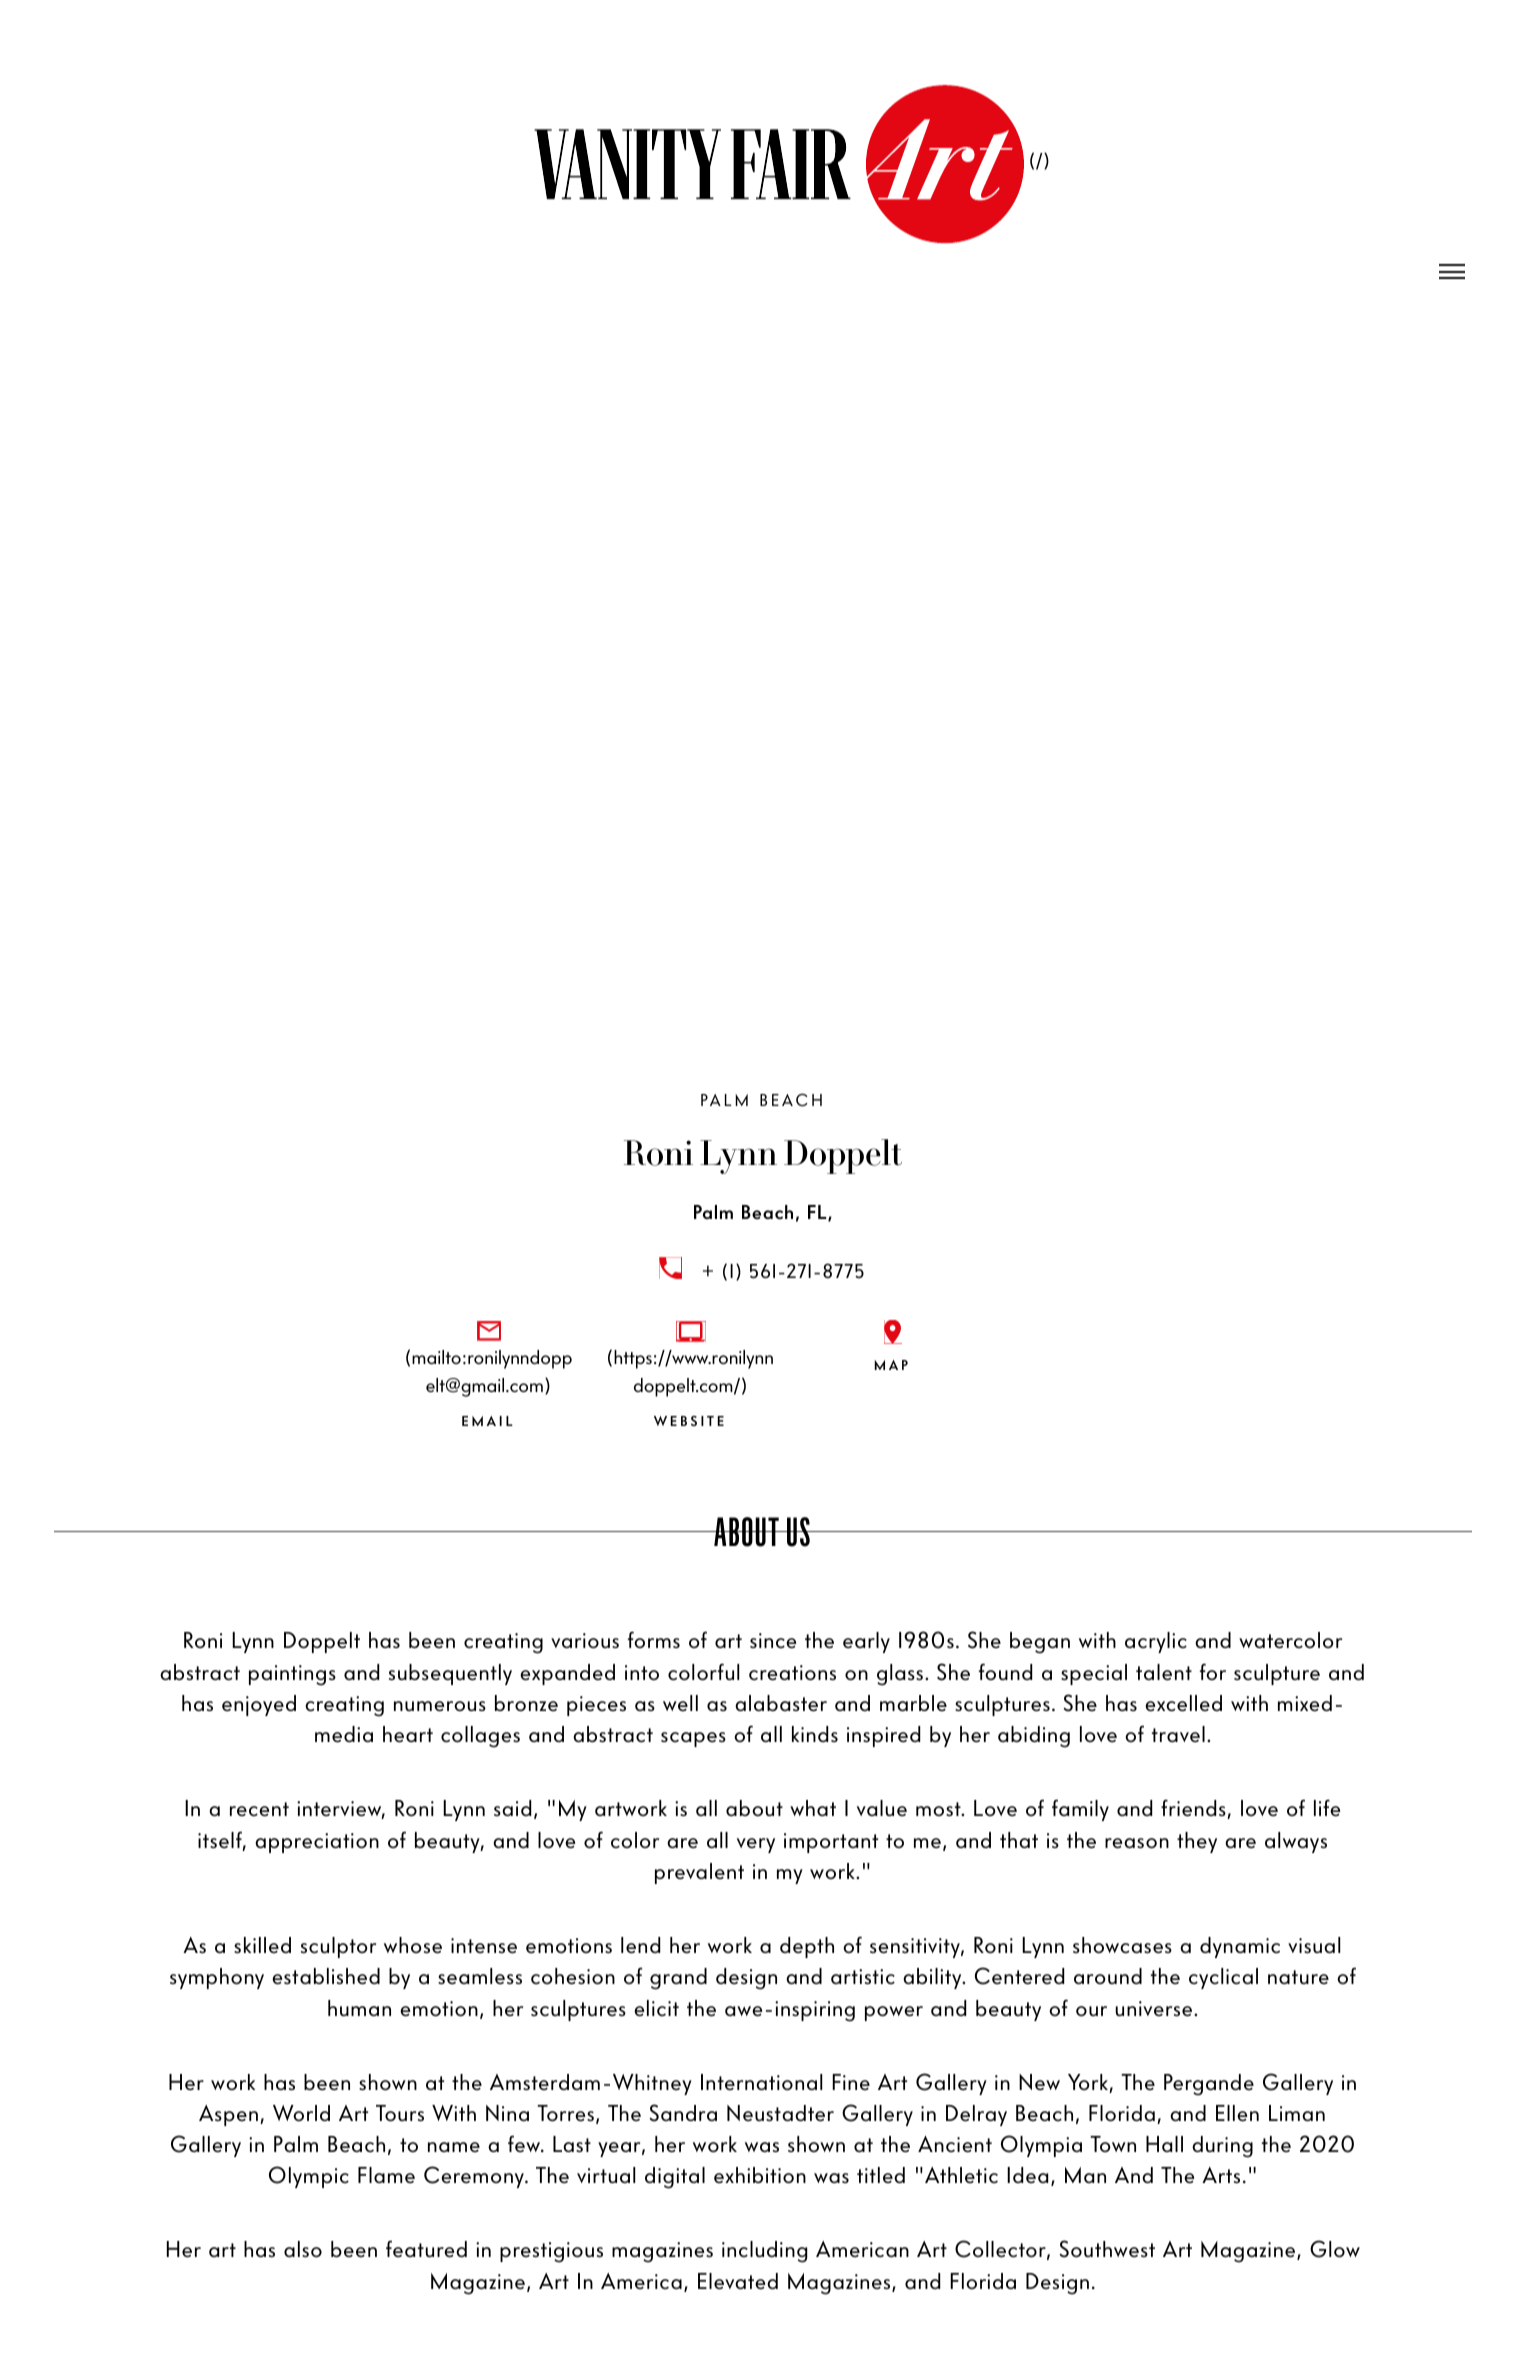 The width and height of the screenshot is (1524, 2356). What do you see at coordinates (259, 1809) in the screenshot?
I see `recent` at bounding box center [259, 1809].
